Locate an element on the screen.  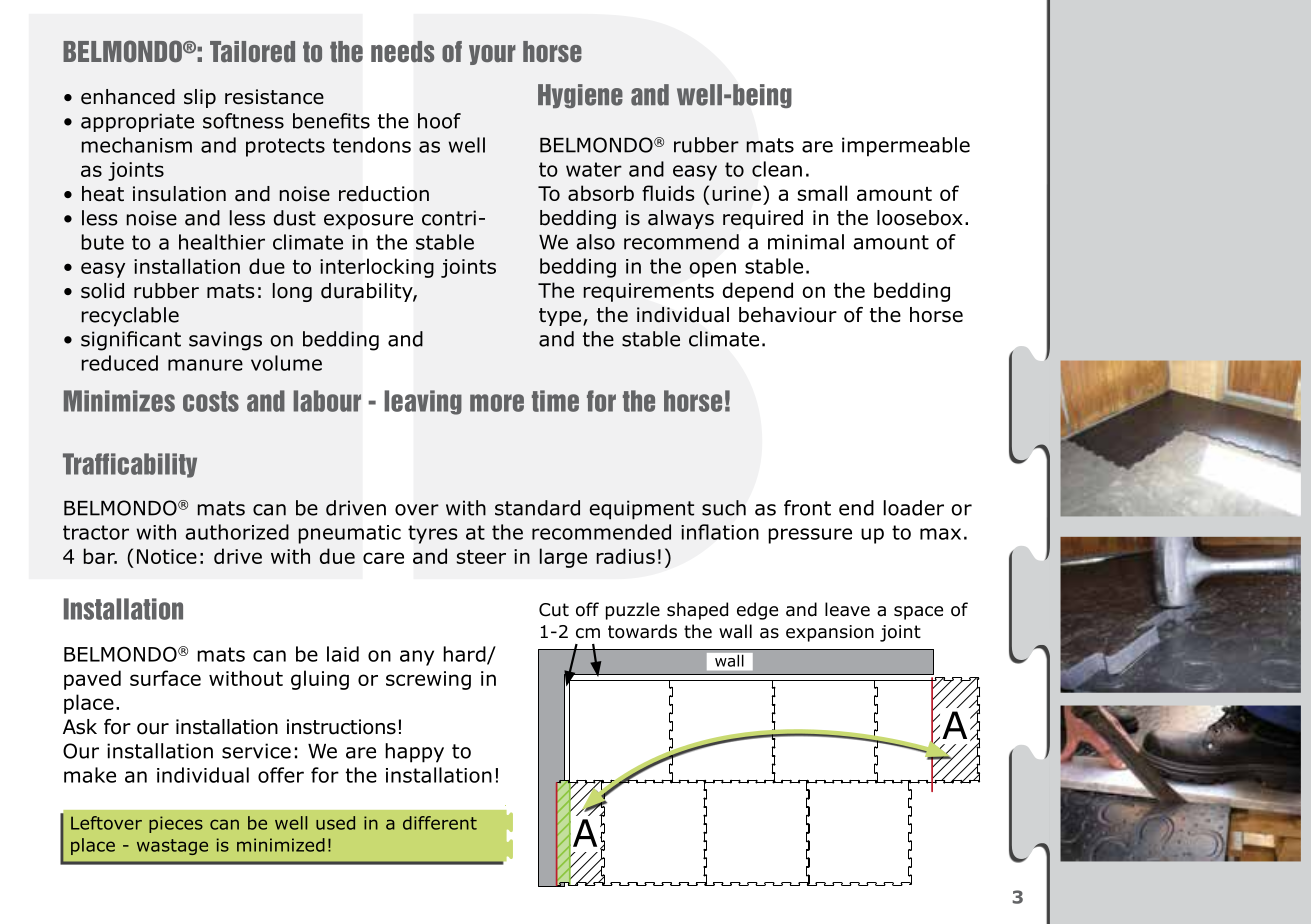
slip is located at coordinates (200, 98).
